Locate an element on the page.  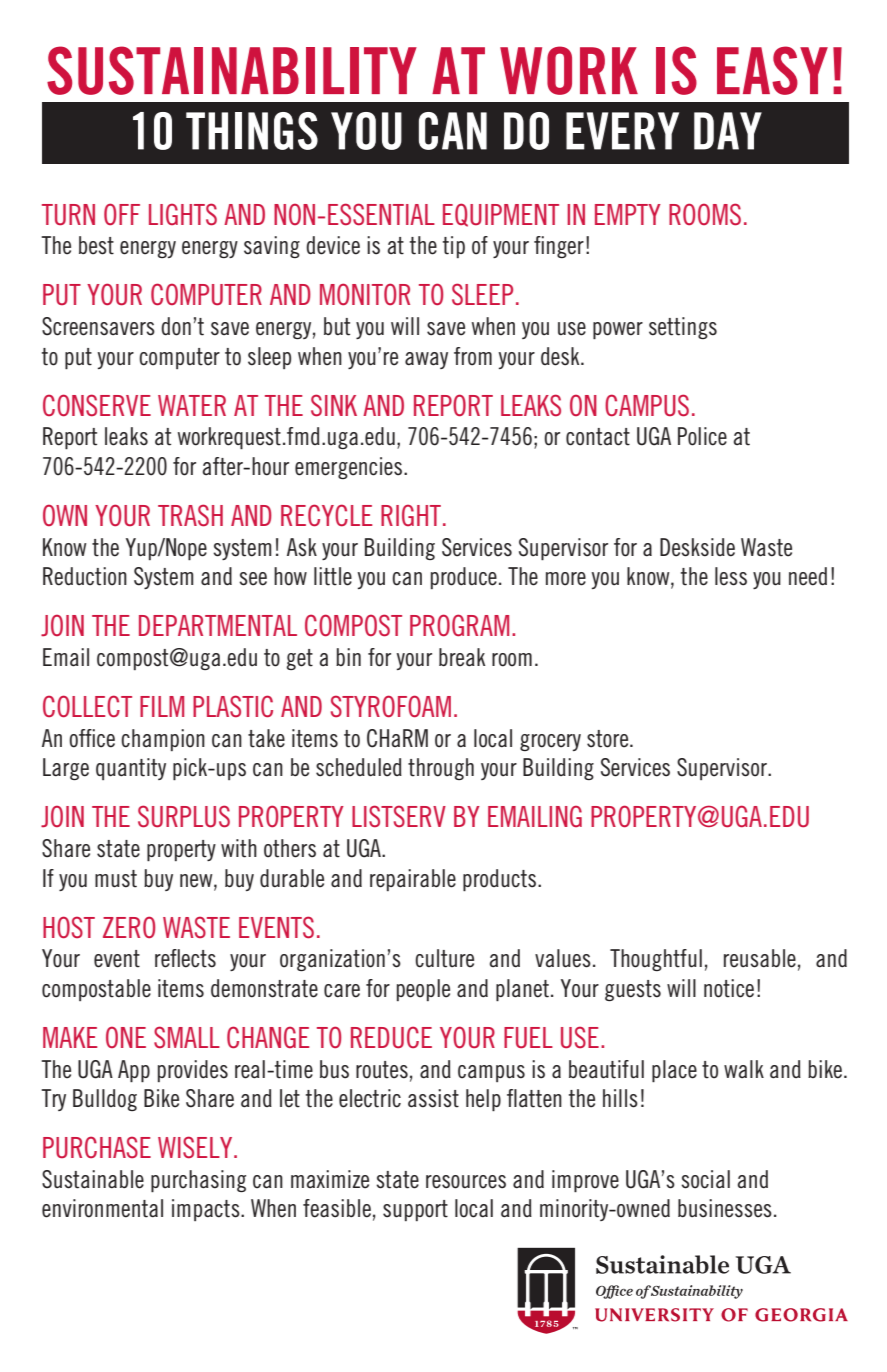
less is located at coordinates (731, 576).
